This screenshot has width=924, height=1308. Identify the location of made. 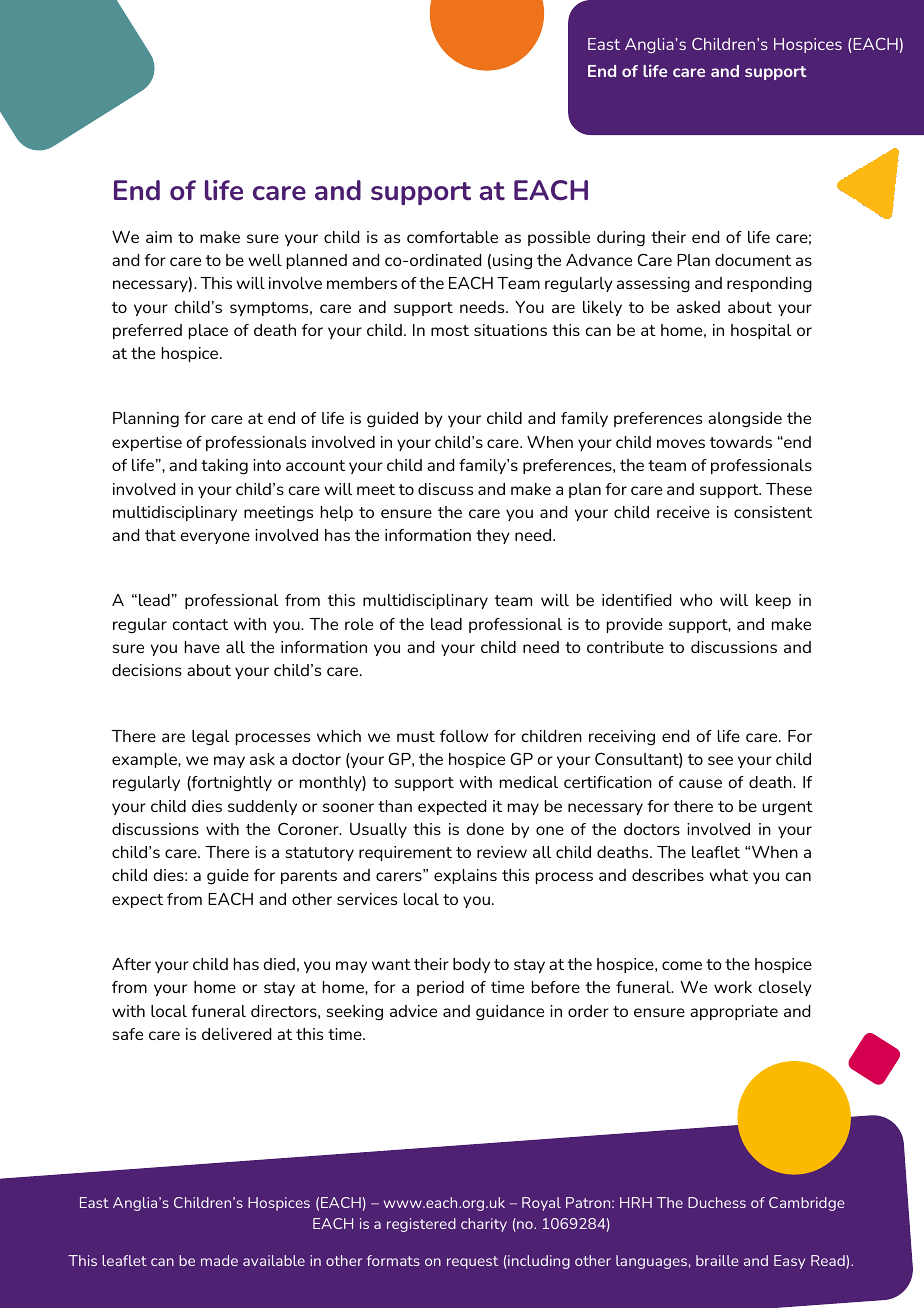
(219, 1260).
